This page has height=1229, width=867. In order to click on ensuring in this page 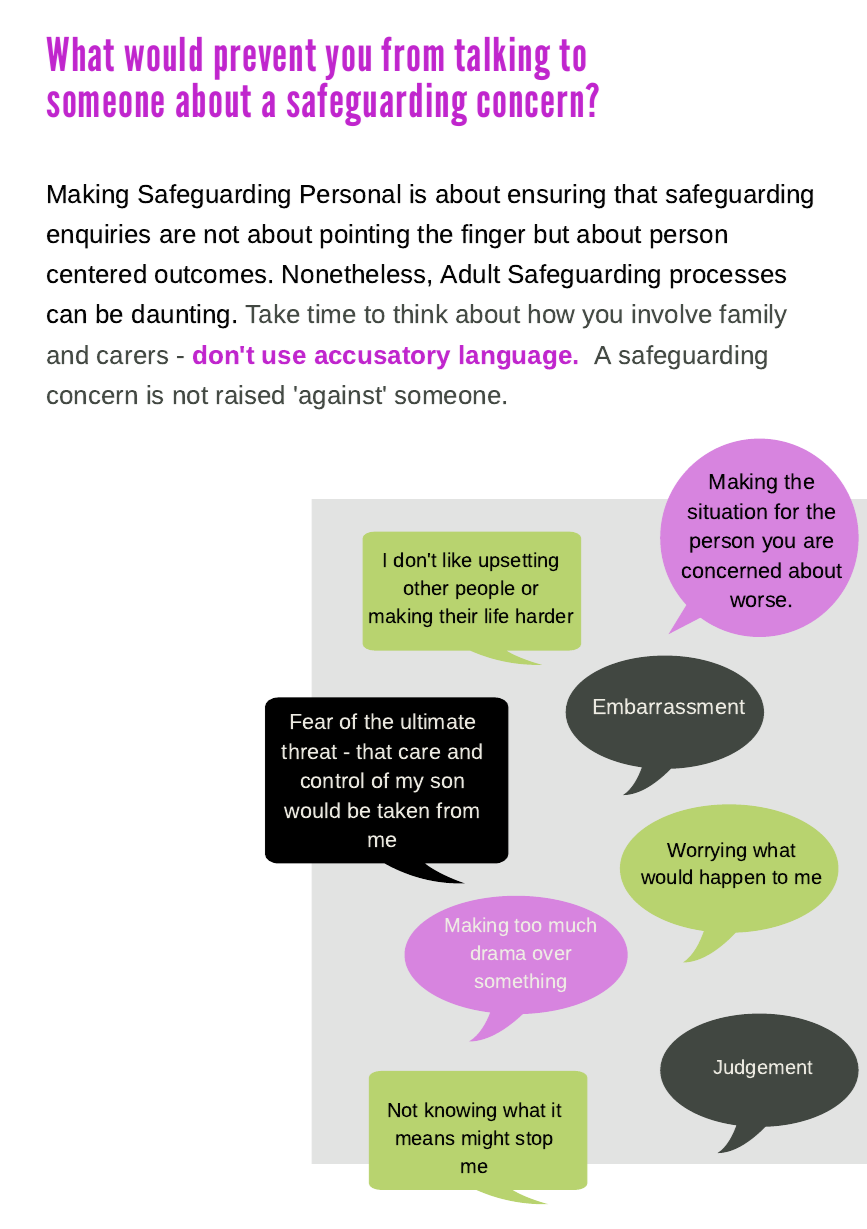, I will do `click(556, 196)`.
